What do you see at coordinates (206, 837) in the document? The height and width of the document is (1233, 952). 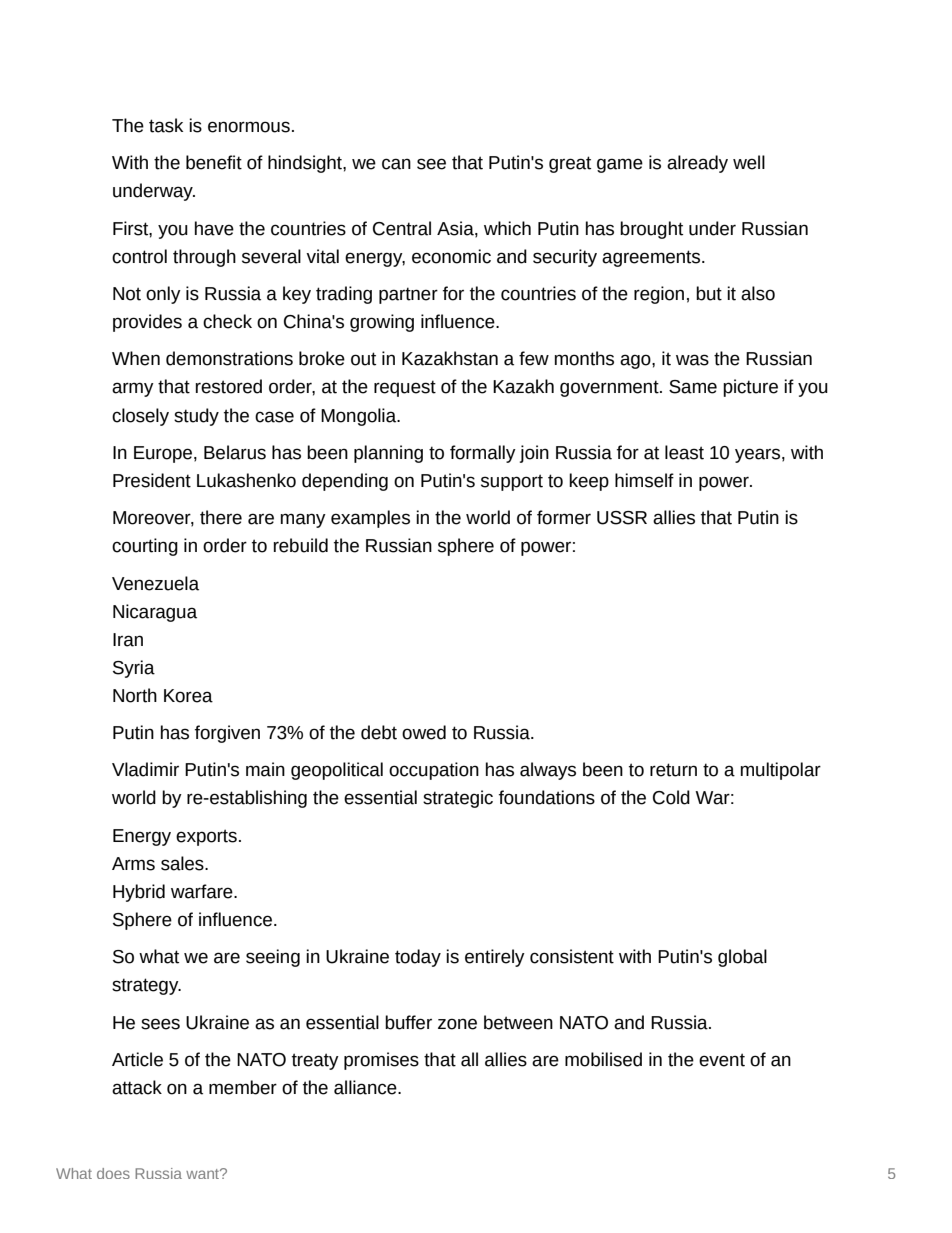 I see `exports` at bounding box center [206, 837].
